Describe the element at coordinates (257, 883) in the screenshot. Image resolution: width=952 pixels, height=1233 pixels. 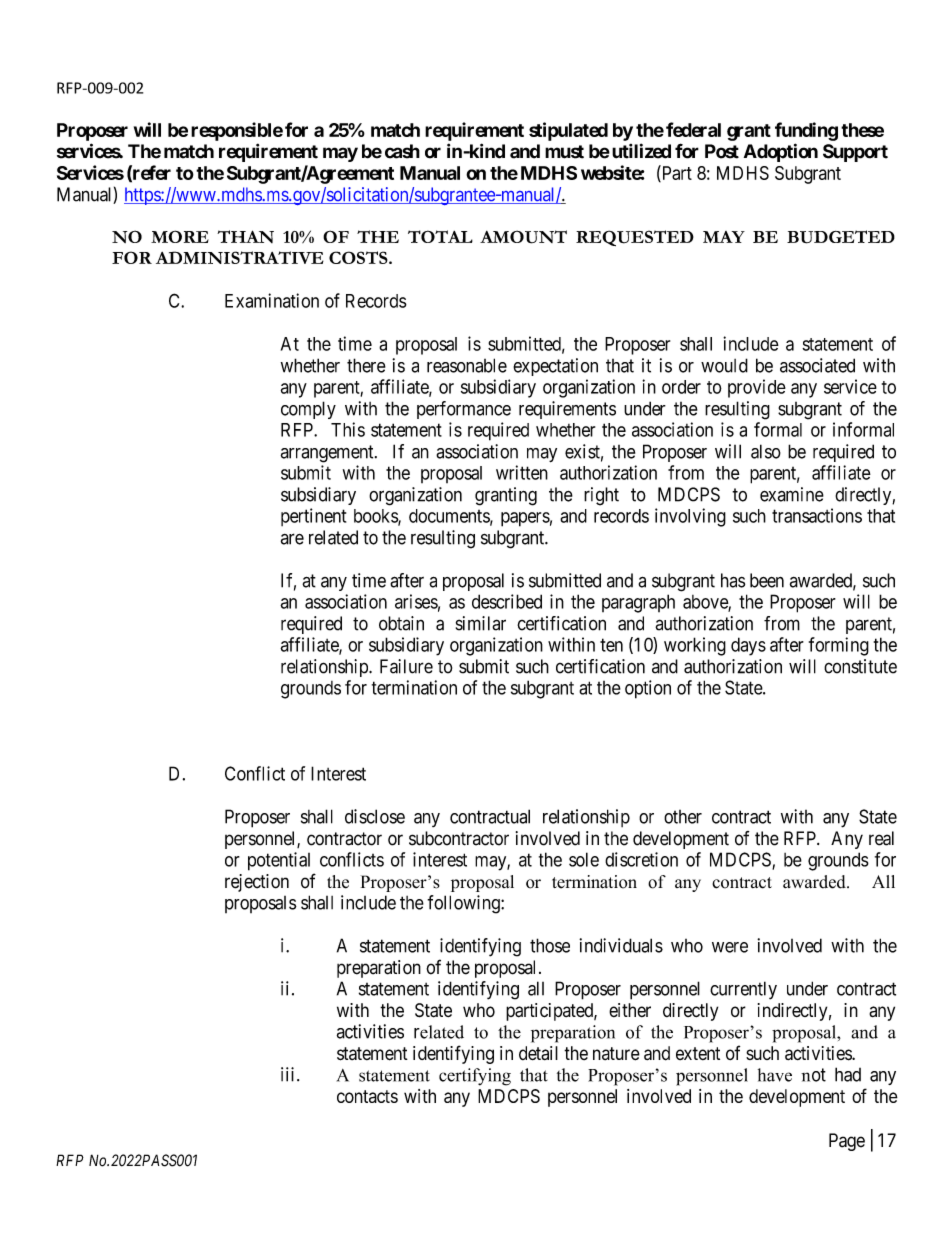
I see `rejection` at that location.
